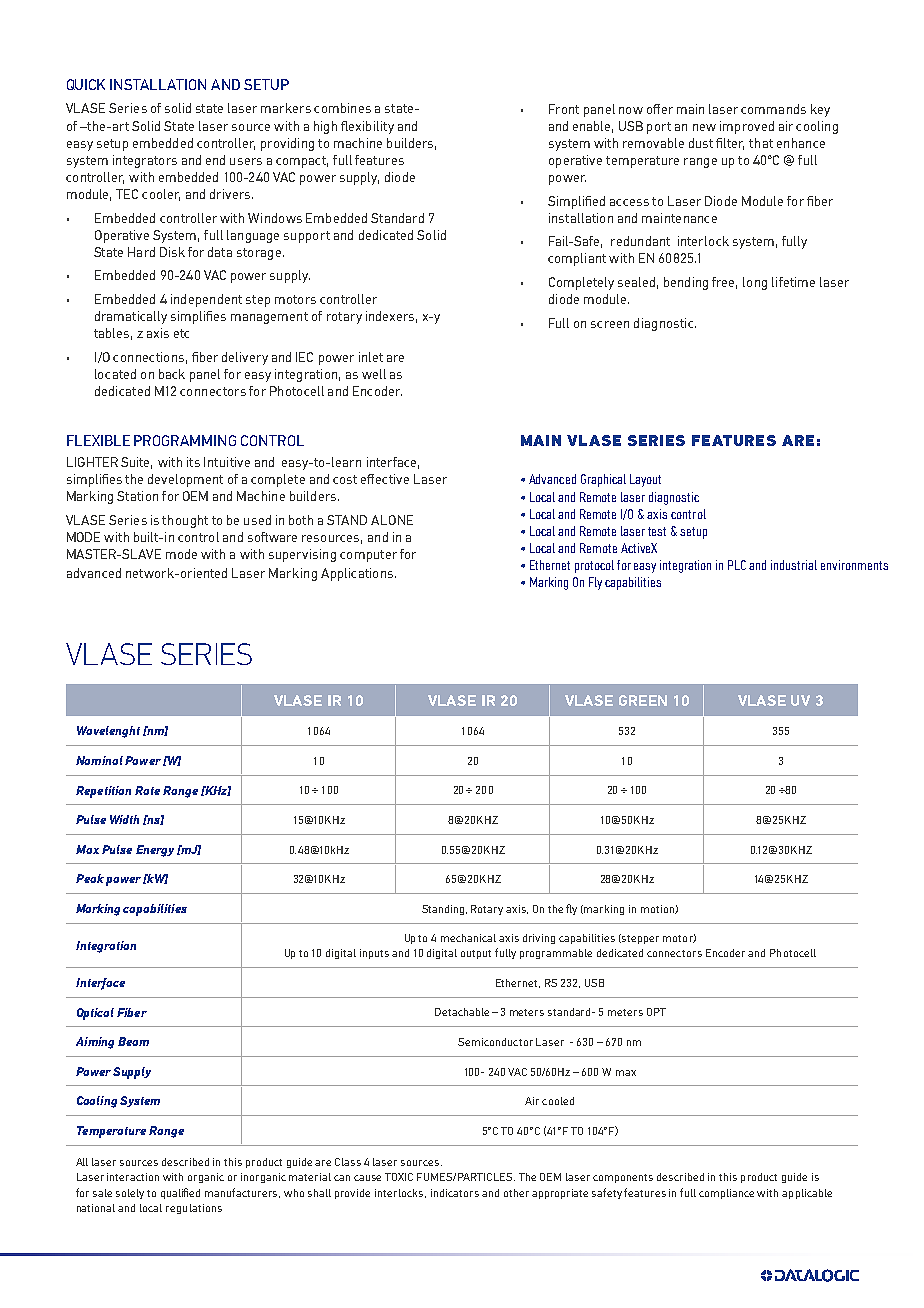 This page has height=1308, width=924. Describe the element at coordinates (385, 479) in the page. I see `effective` at that location.
